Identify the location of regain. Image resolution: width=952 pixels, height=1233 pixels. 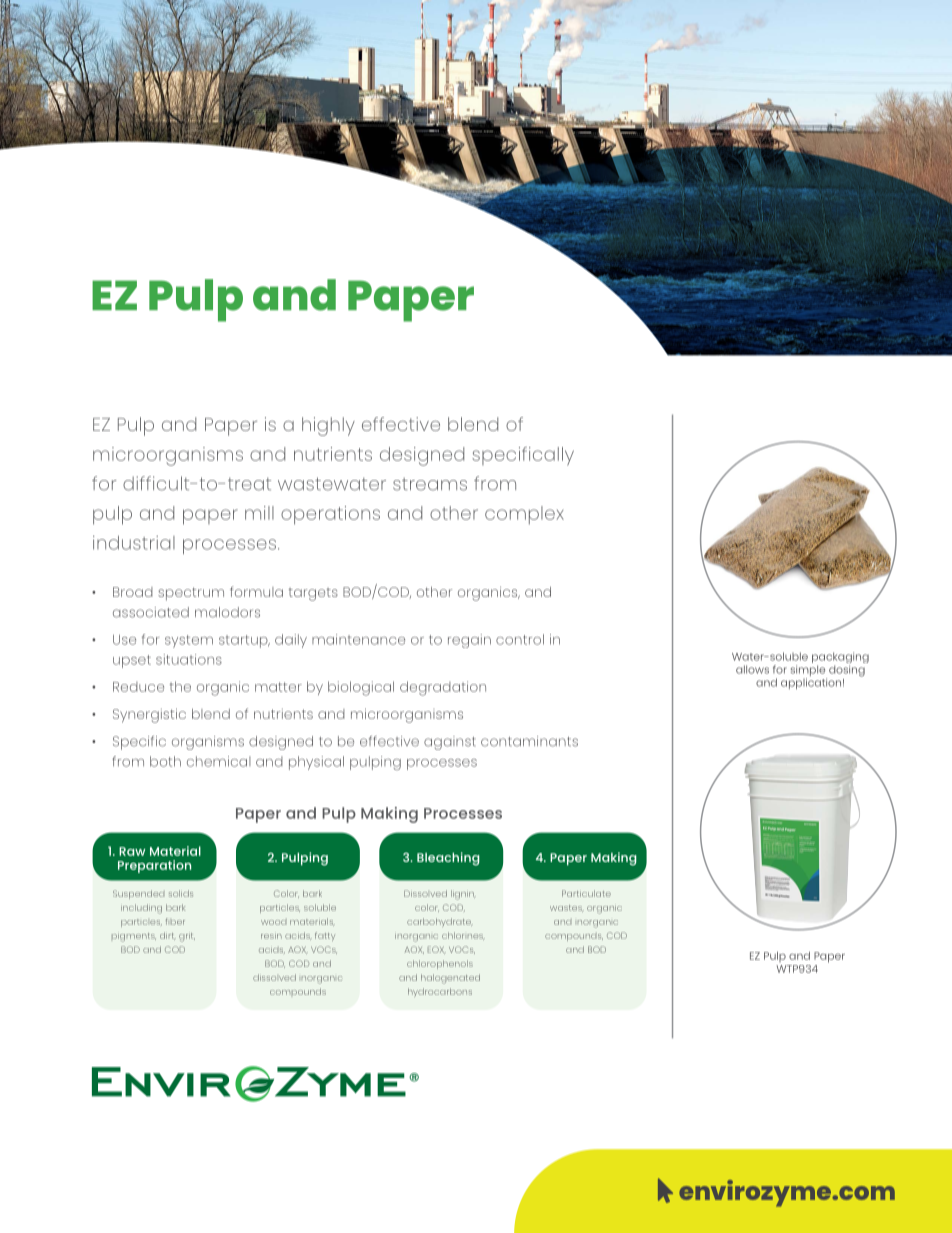
(469, 641).
